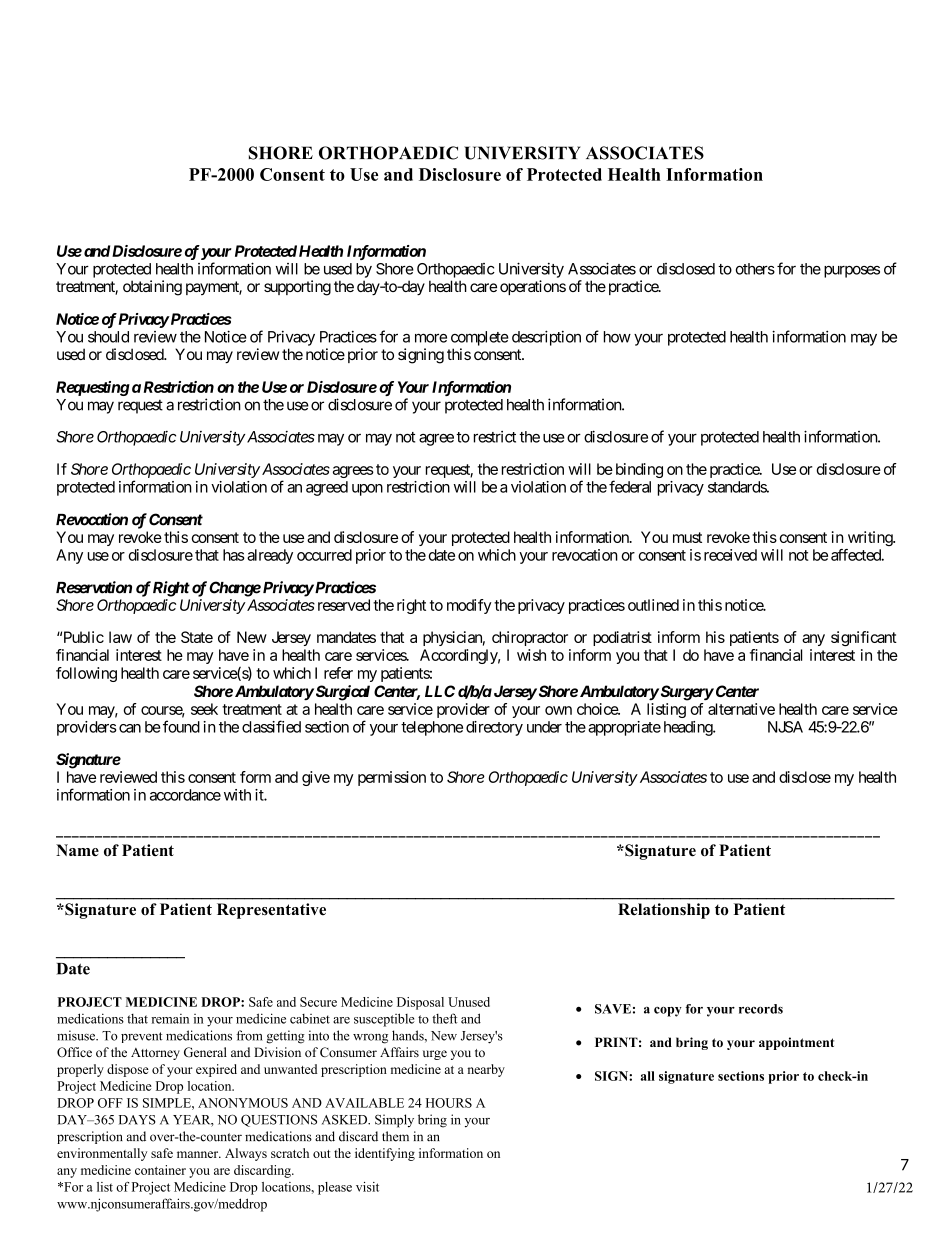 This screenshot has width=952, height=1233. Describe the element at coordinates (160, 1170) in the screenshot. I see `container` at that location.
